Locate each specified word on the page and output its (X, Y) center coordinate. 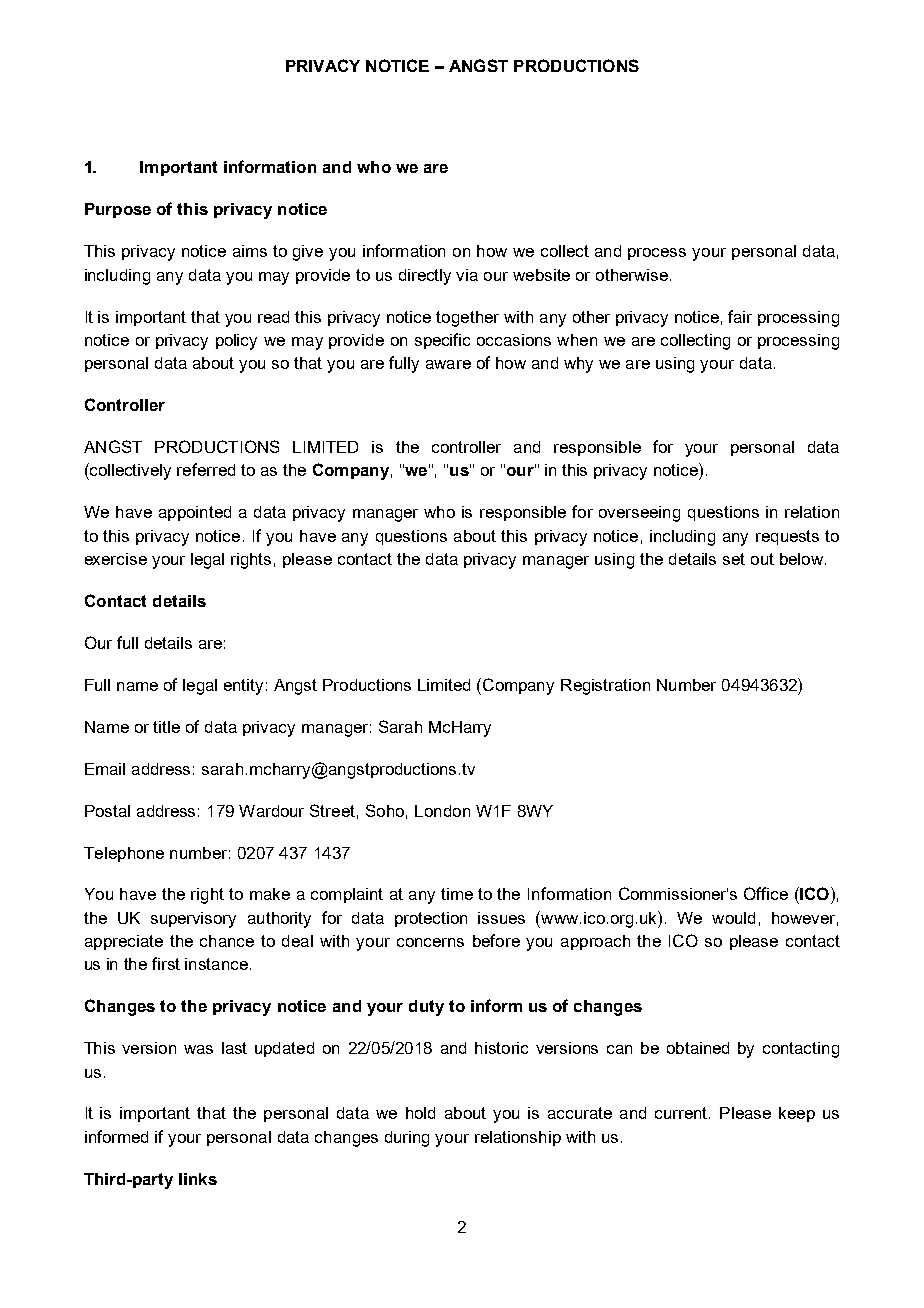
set (734, 559)
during (407, 1139)
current (682, 1113)
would (733, 918)
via (467, 275)
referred (206, 469)
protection (431, 919)
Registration (605, 687)
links (198, 1179)
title (166, 727)
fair (740, 316)
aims (250, 251)
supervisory (193, 920)
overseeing (639, 514)
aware (448, 364)
